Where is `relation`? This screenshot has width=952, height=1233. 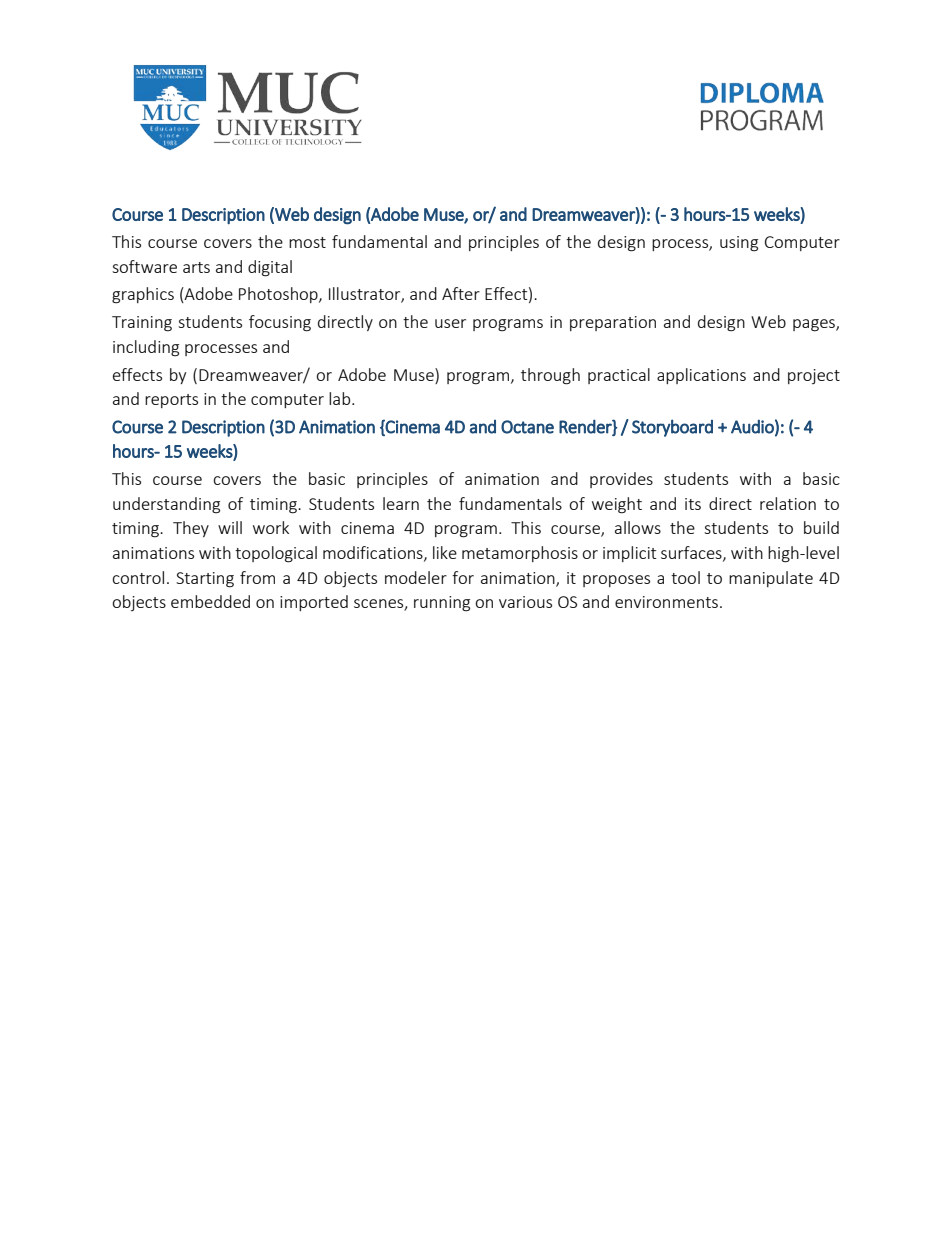
relation is located at coordinates (788, 503).
